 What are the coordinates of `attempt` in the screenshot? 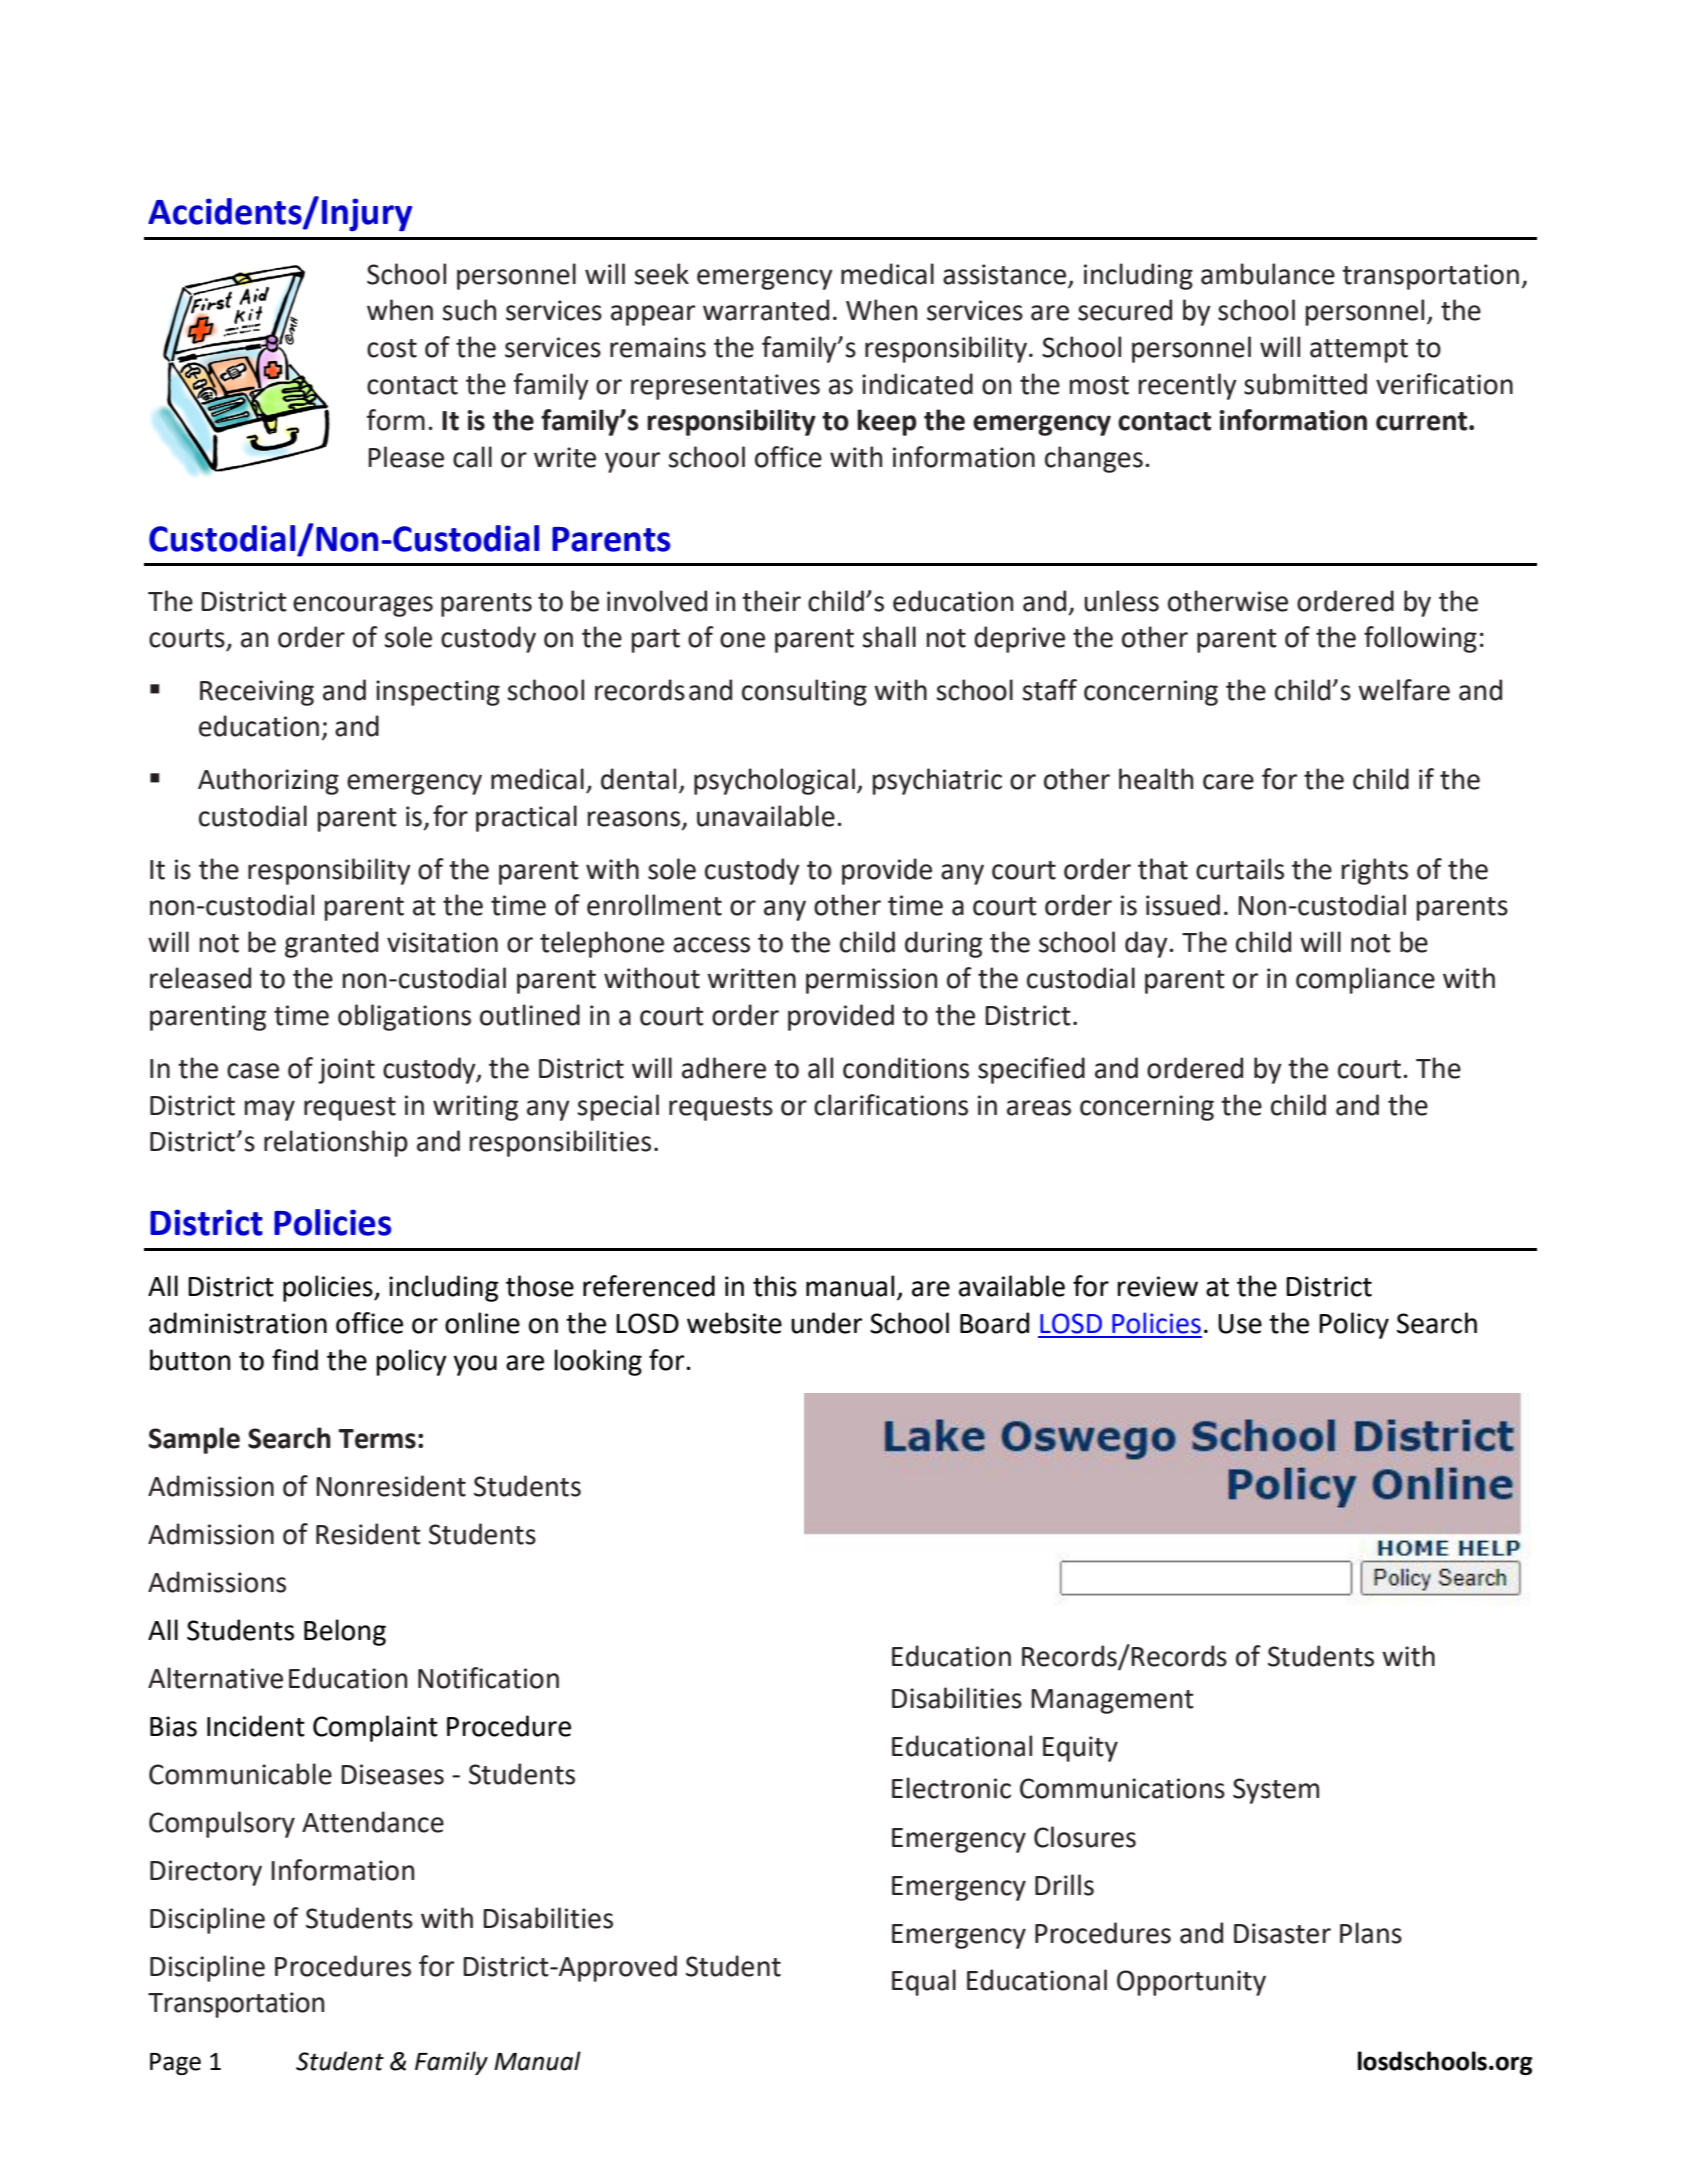 It's located at (1359, 351).
